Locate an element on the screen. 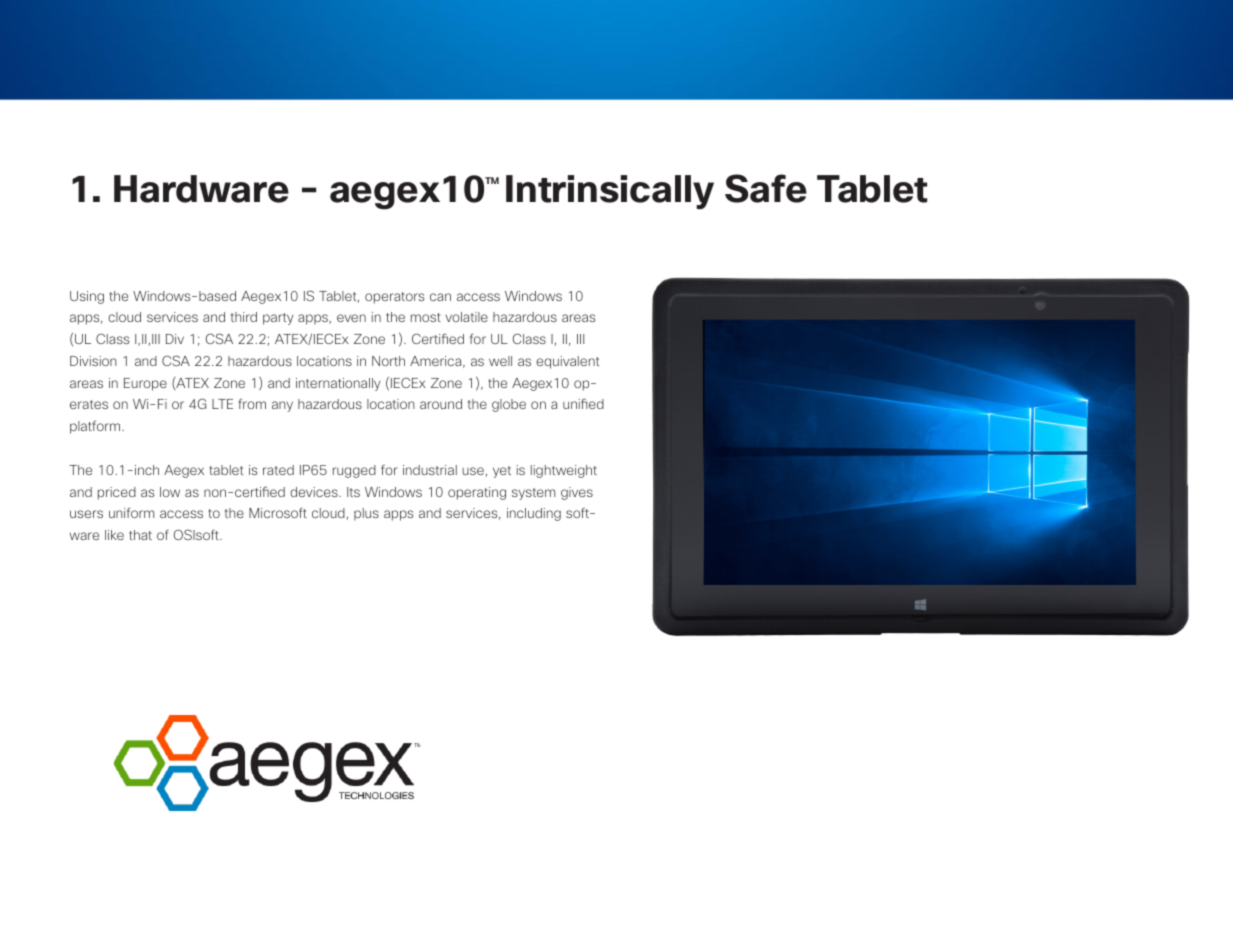  that is located at coordinates (140, 535).
